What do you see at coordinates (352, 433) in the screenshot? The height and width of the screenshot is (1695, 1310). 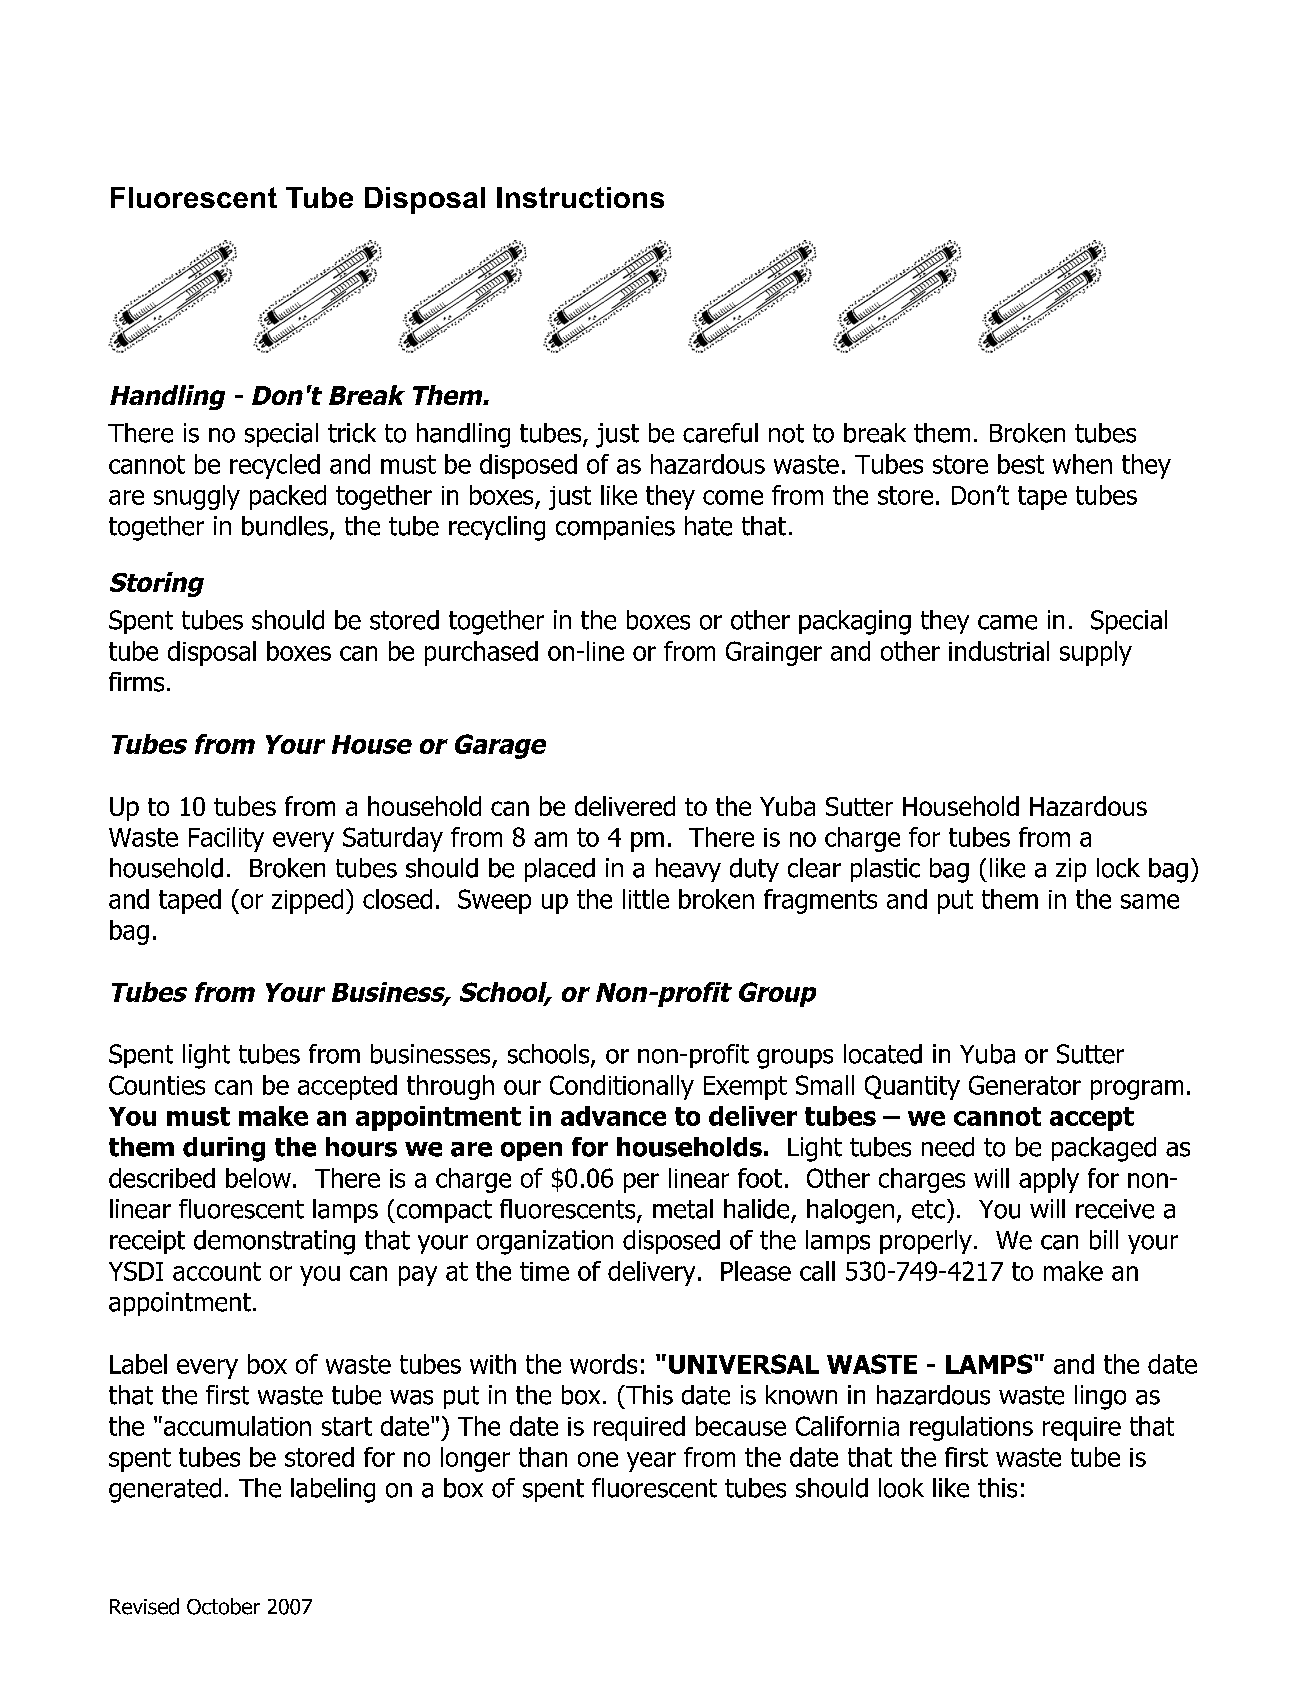 I see `trick` at bounding box center [352, 433].
